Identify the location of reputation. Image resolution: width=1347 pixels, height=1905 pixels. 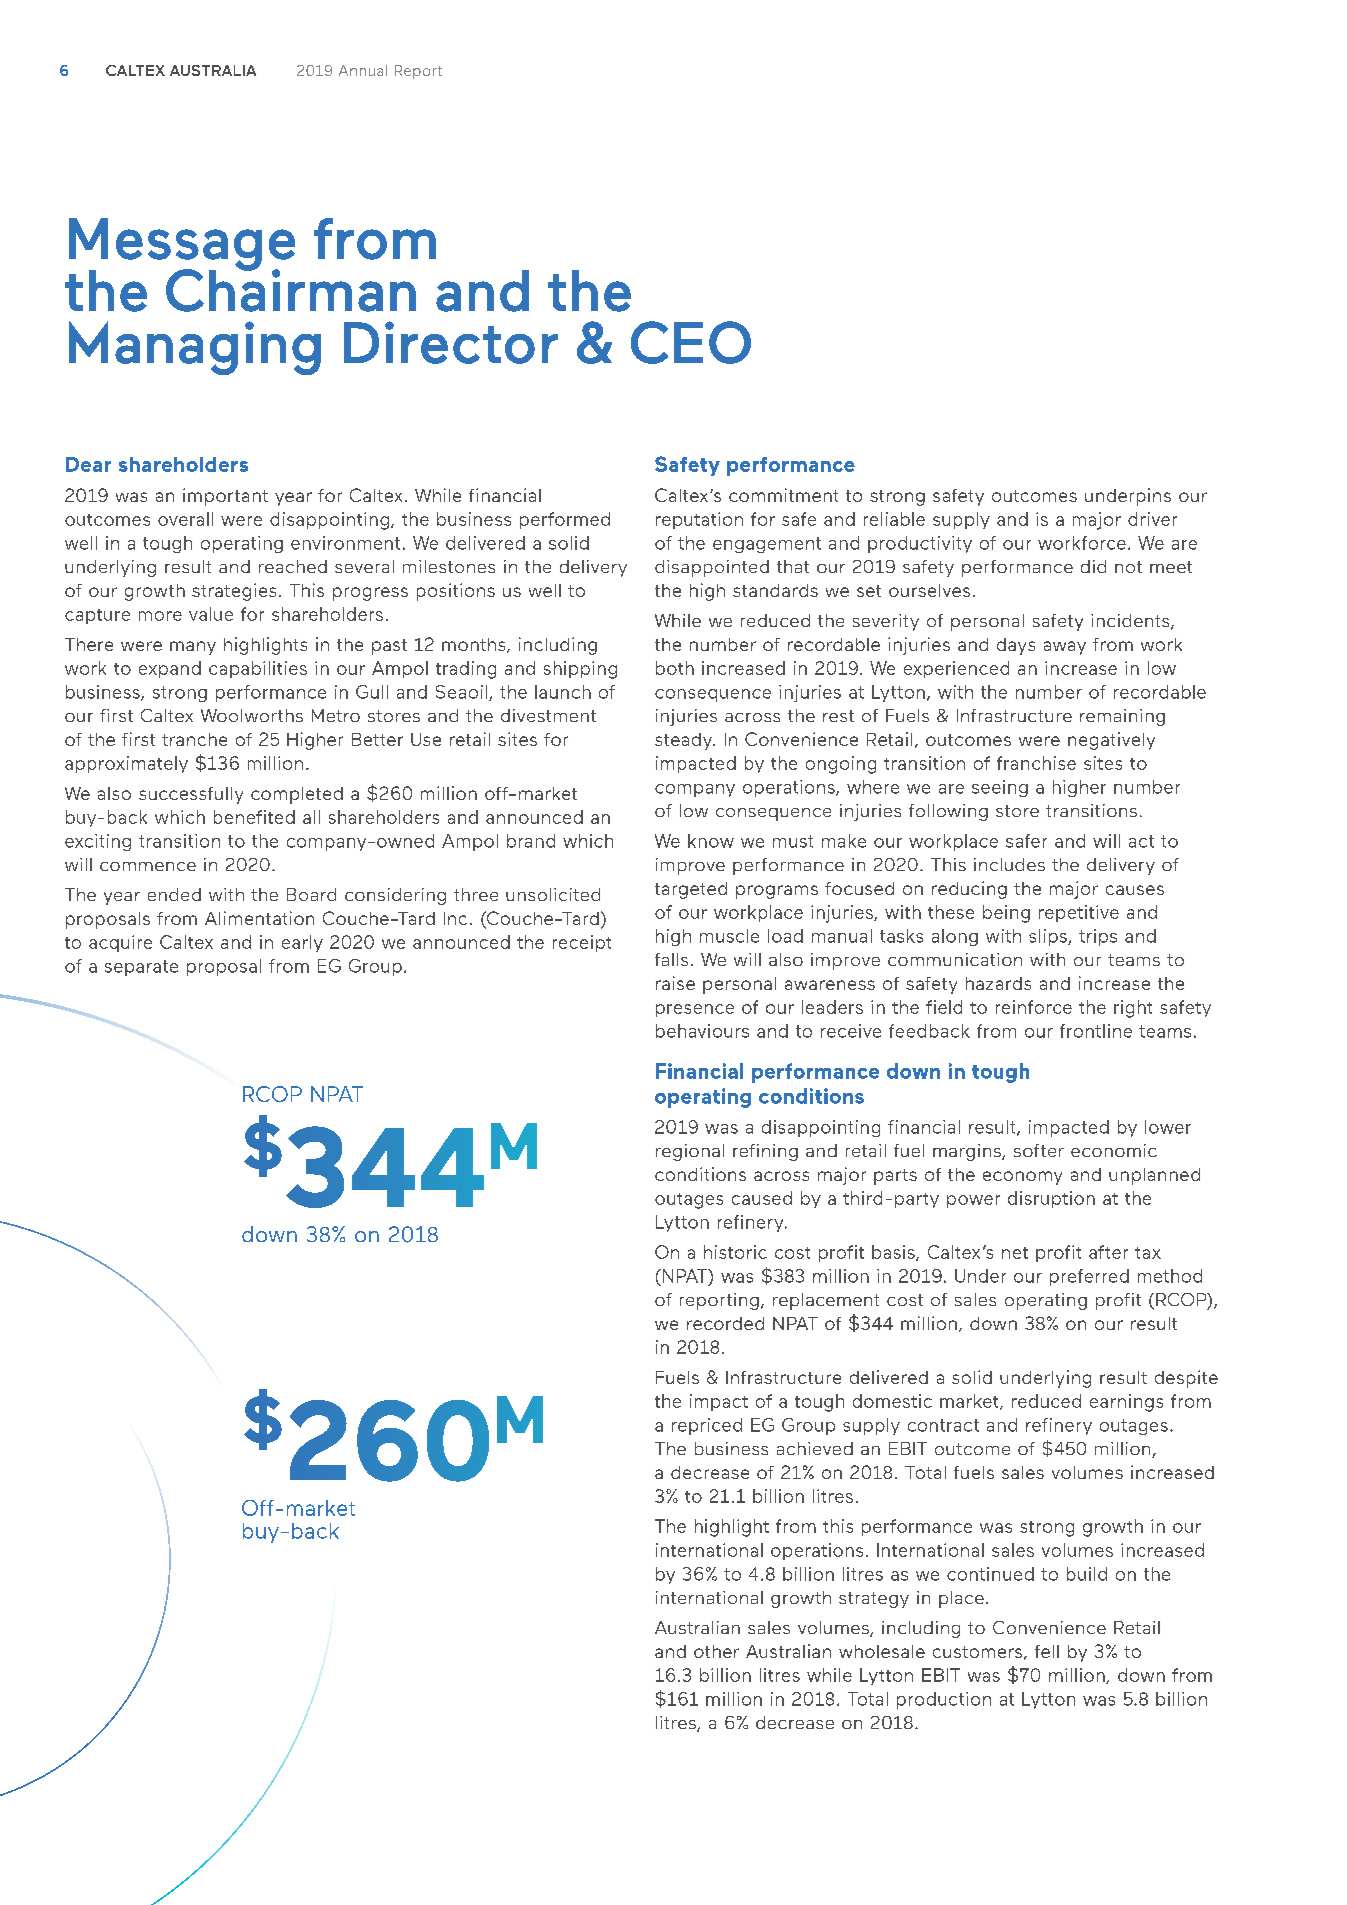
(699, 520).
